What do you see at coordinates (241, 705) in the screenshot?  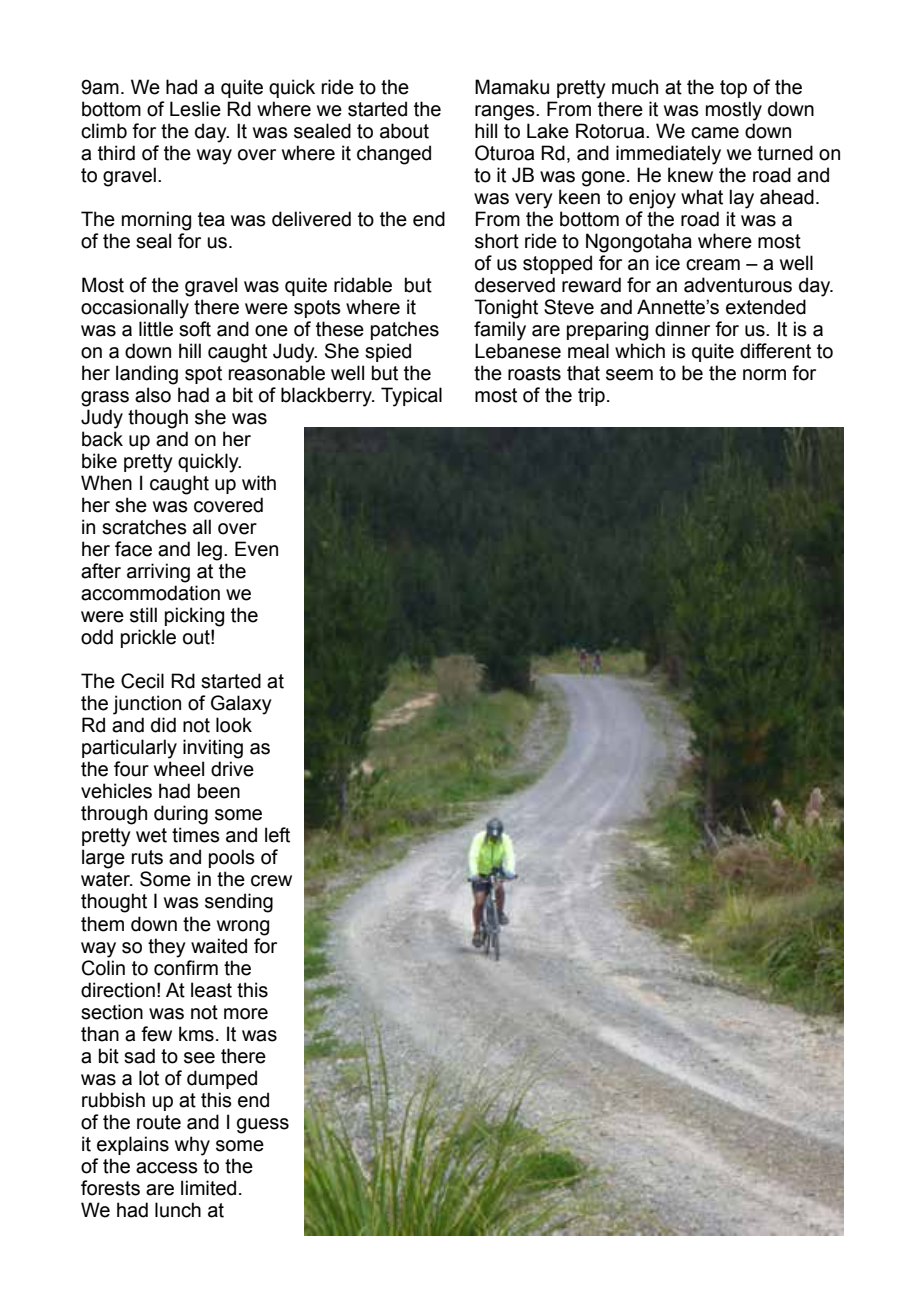 I see `Galaxy` at bounding box center [241, 705].
